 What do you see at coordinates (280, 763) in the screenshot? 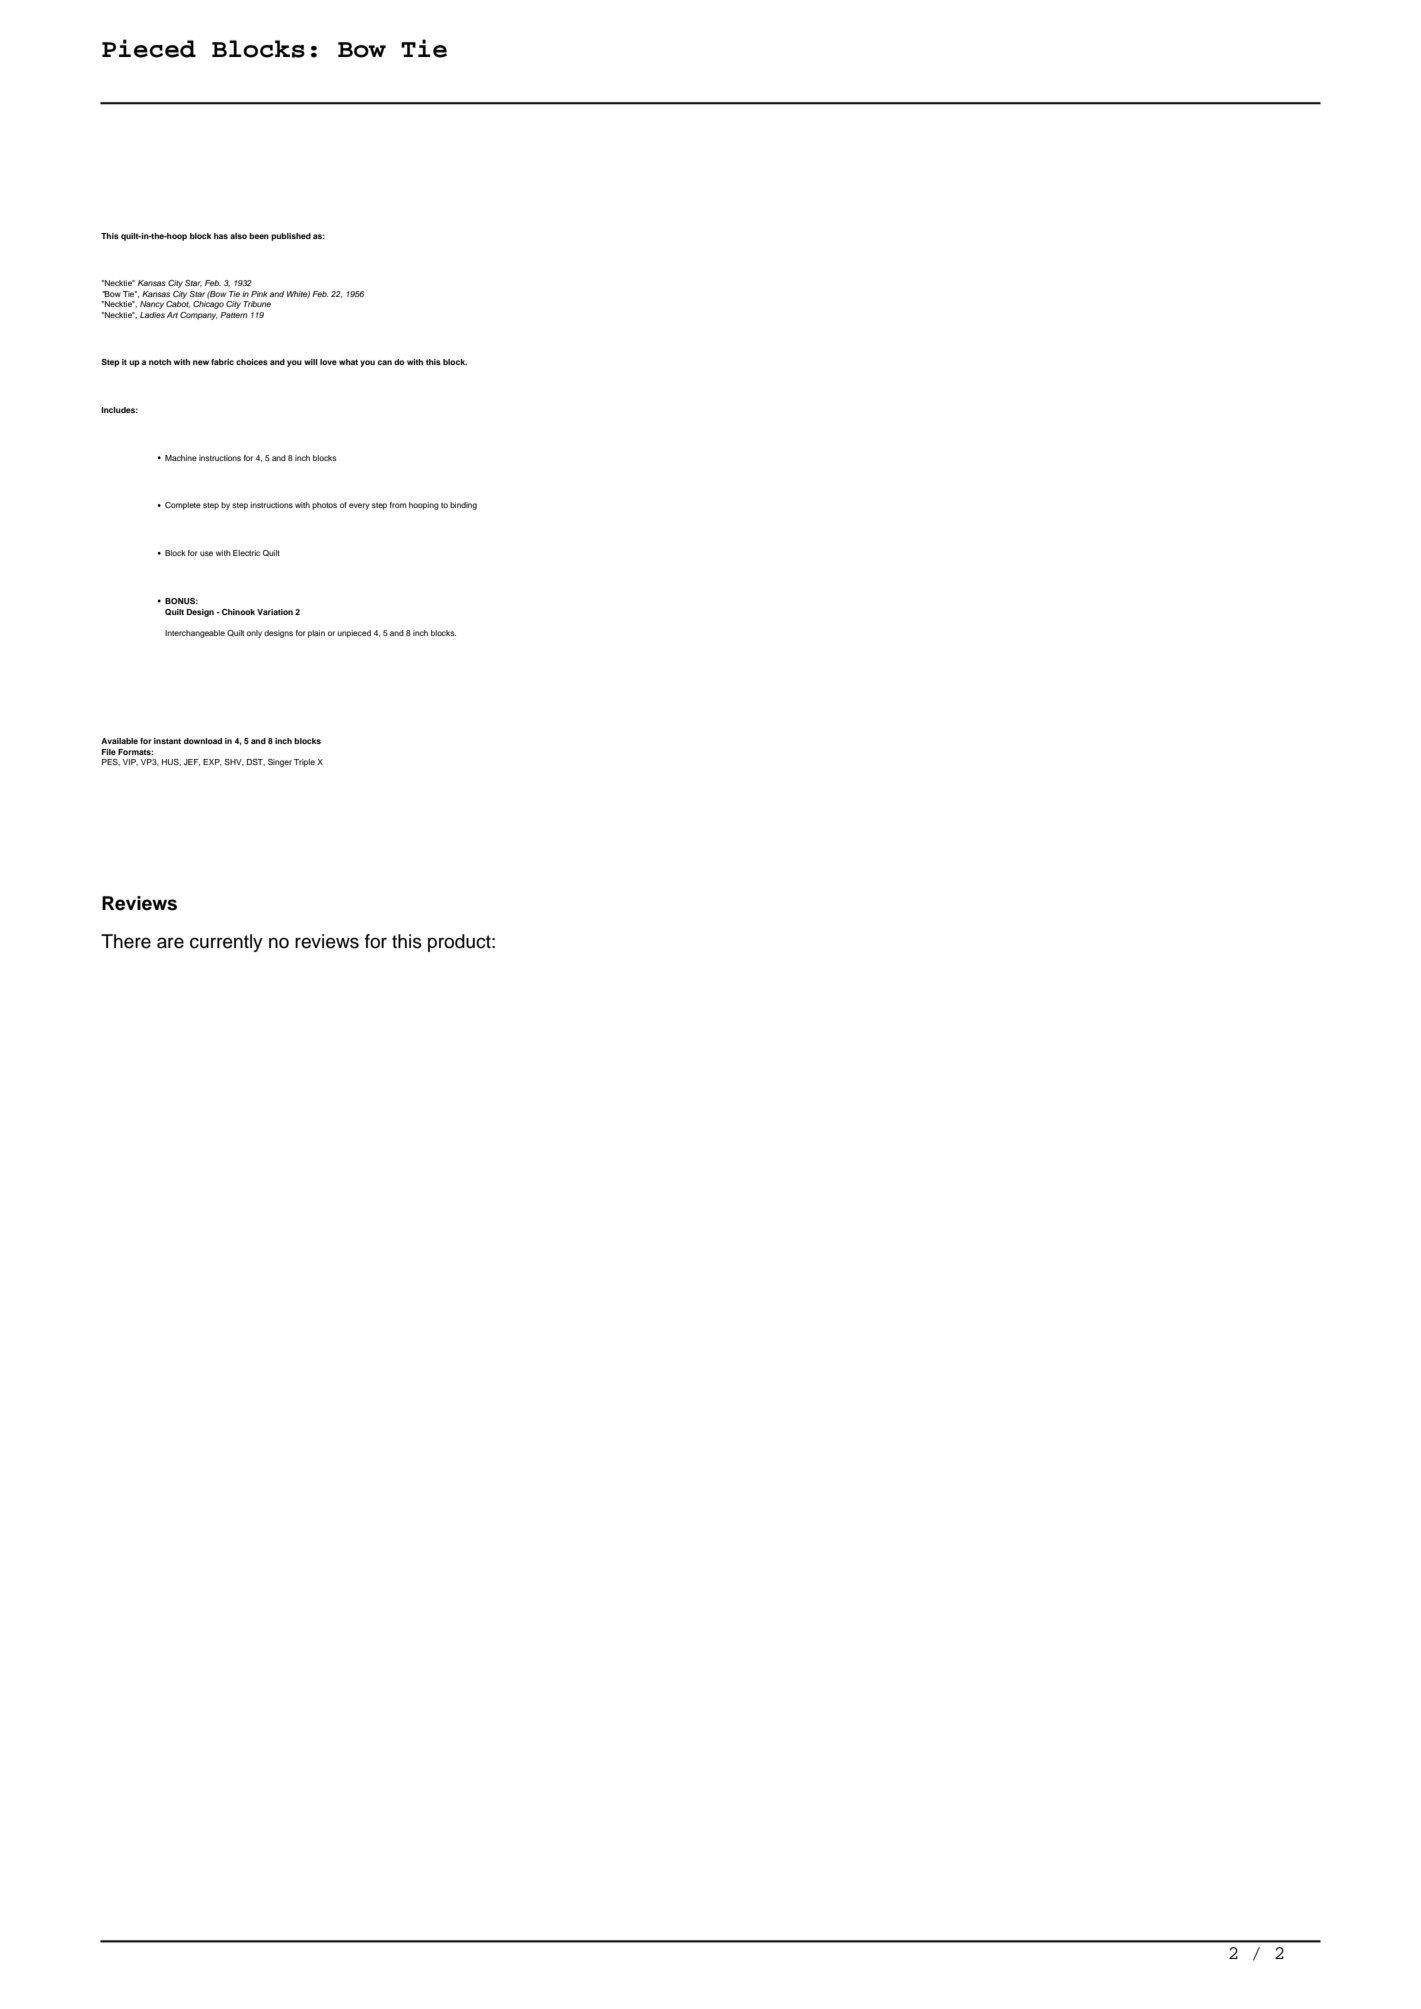
I see `Singer` at bounding box center [280, 763].
